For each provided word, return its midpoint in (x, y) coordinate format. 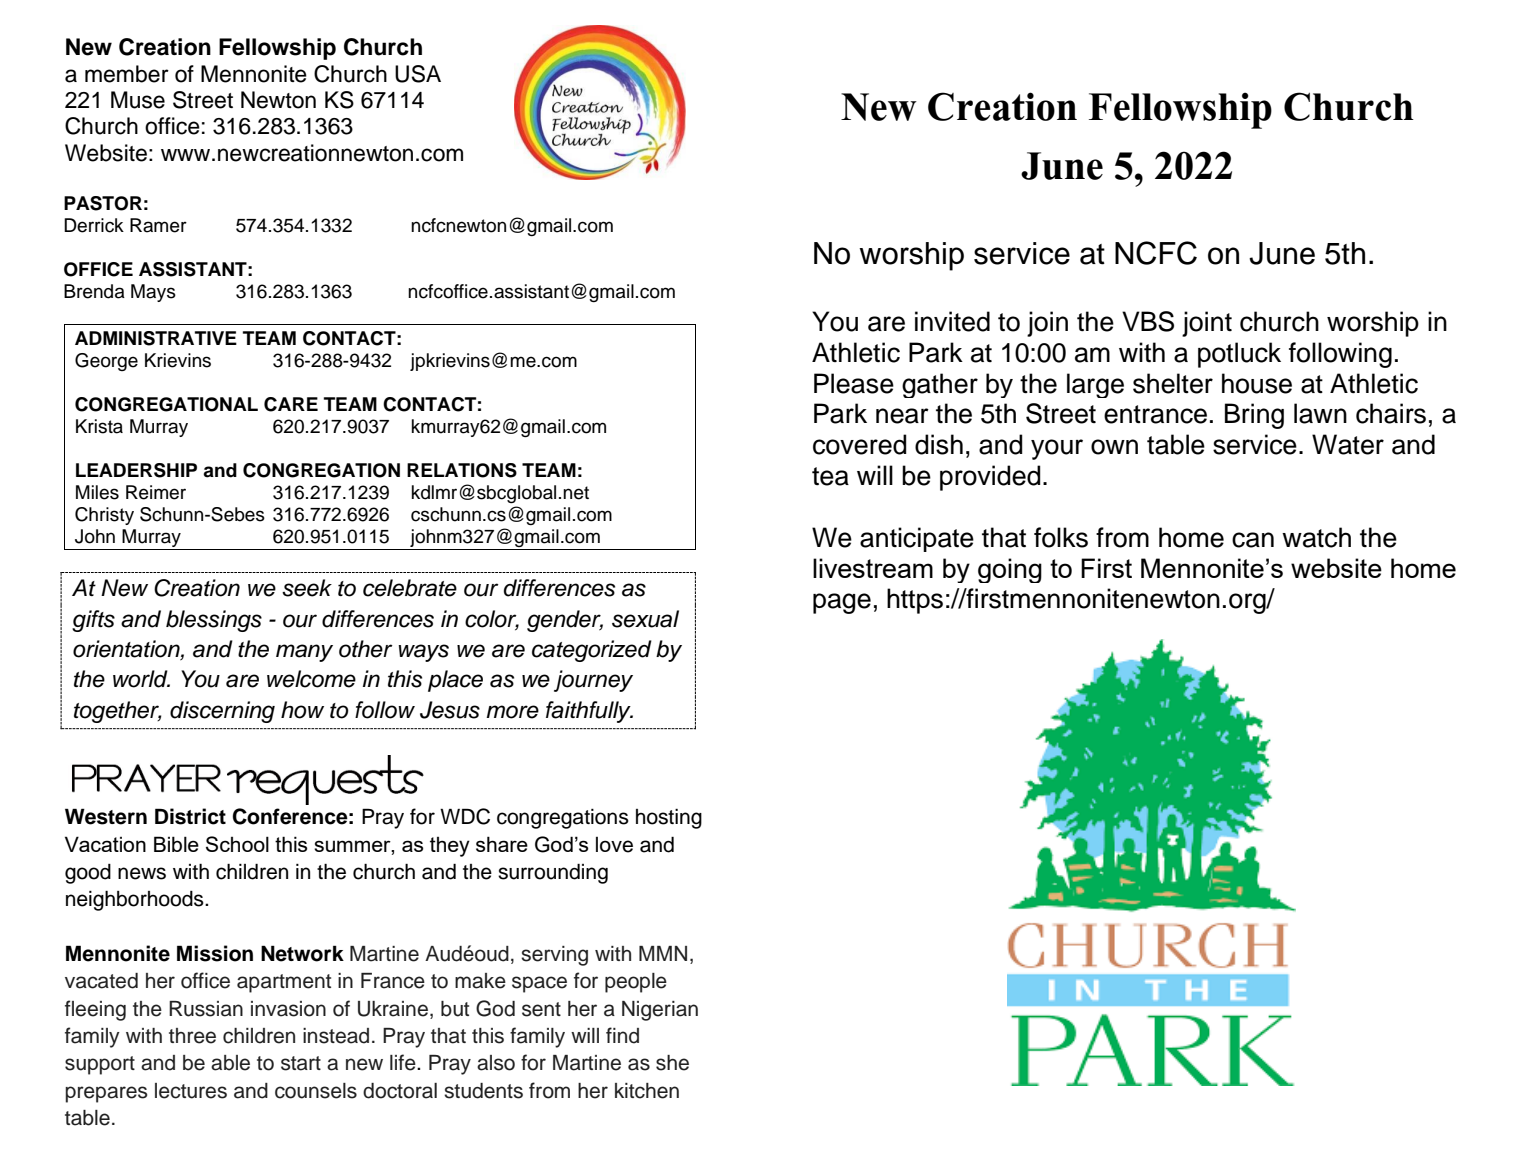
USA (418, 74)
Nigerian (660, 1011)
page (842, 603)
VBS (1148, 321)
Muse (138, 100)
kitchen (647, 1091)
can (1253, 540)
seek (307, 588)
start (301, 1063)
